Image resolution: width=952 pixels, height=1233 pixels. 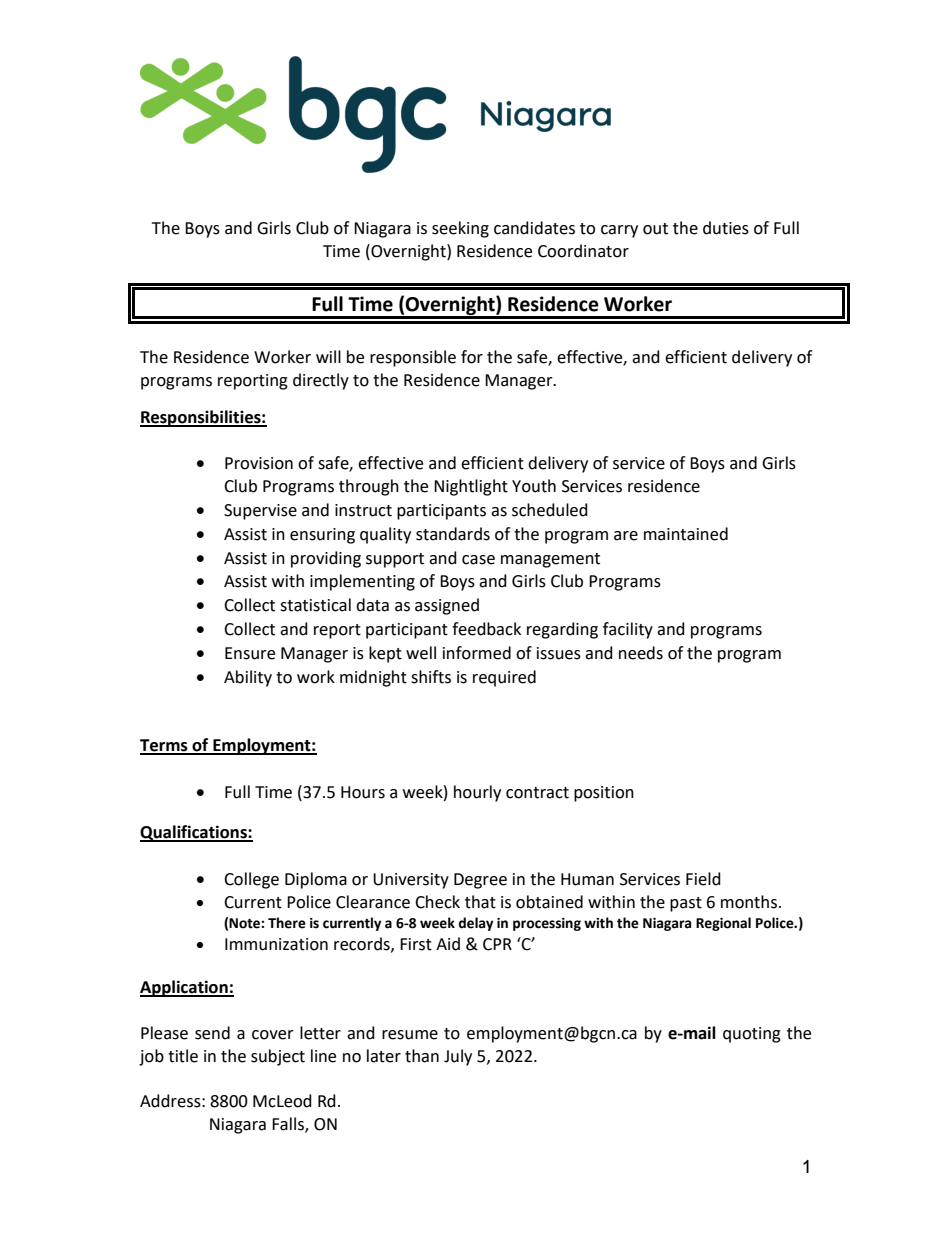 What do you see at coordinates (212, 1033) in the document?
I see `send` at bounding box center [212, 1033].
